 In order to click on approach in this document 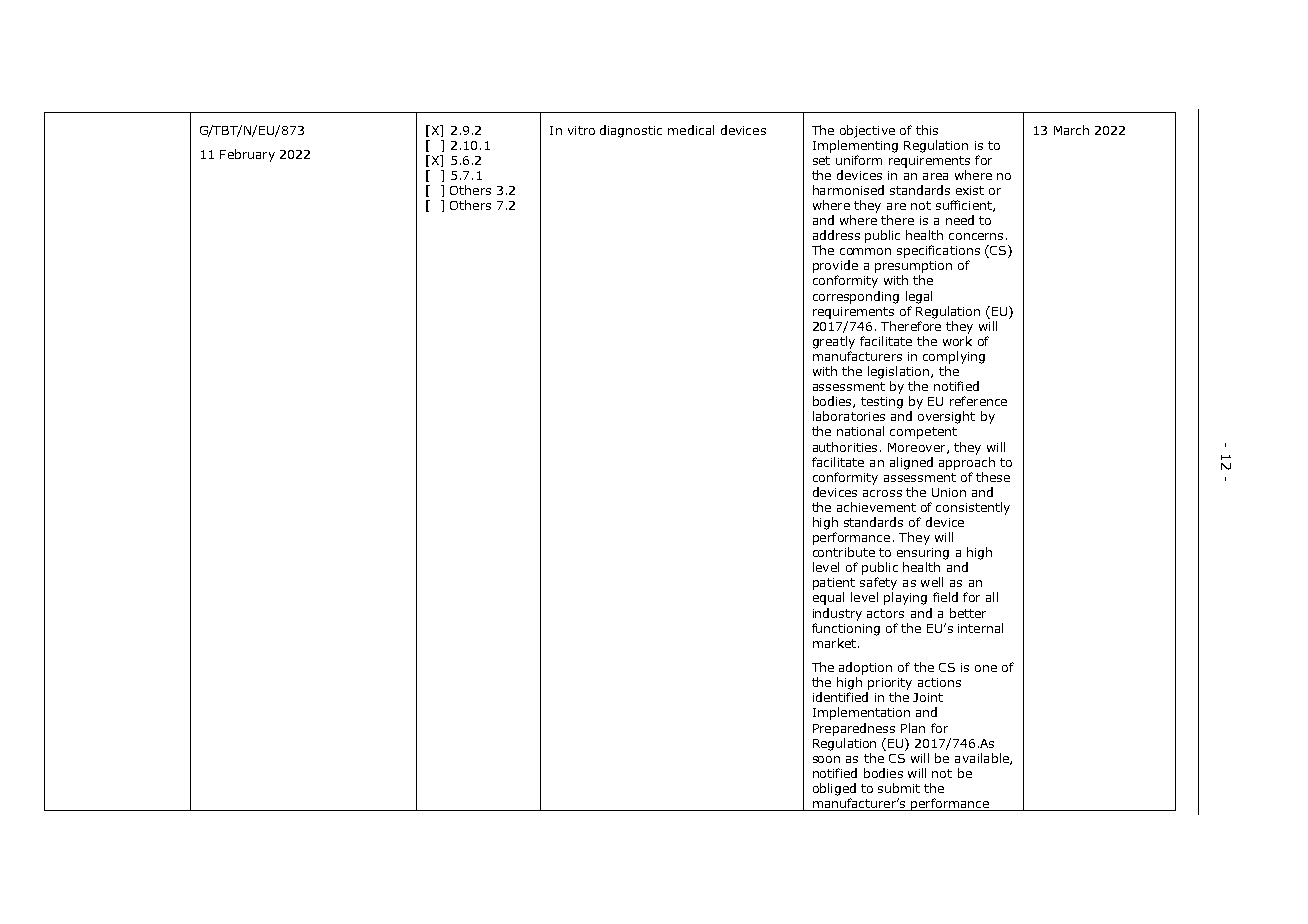, I will do `click(967, 463)`.
